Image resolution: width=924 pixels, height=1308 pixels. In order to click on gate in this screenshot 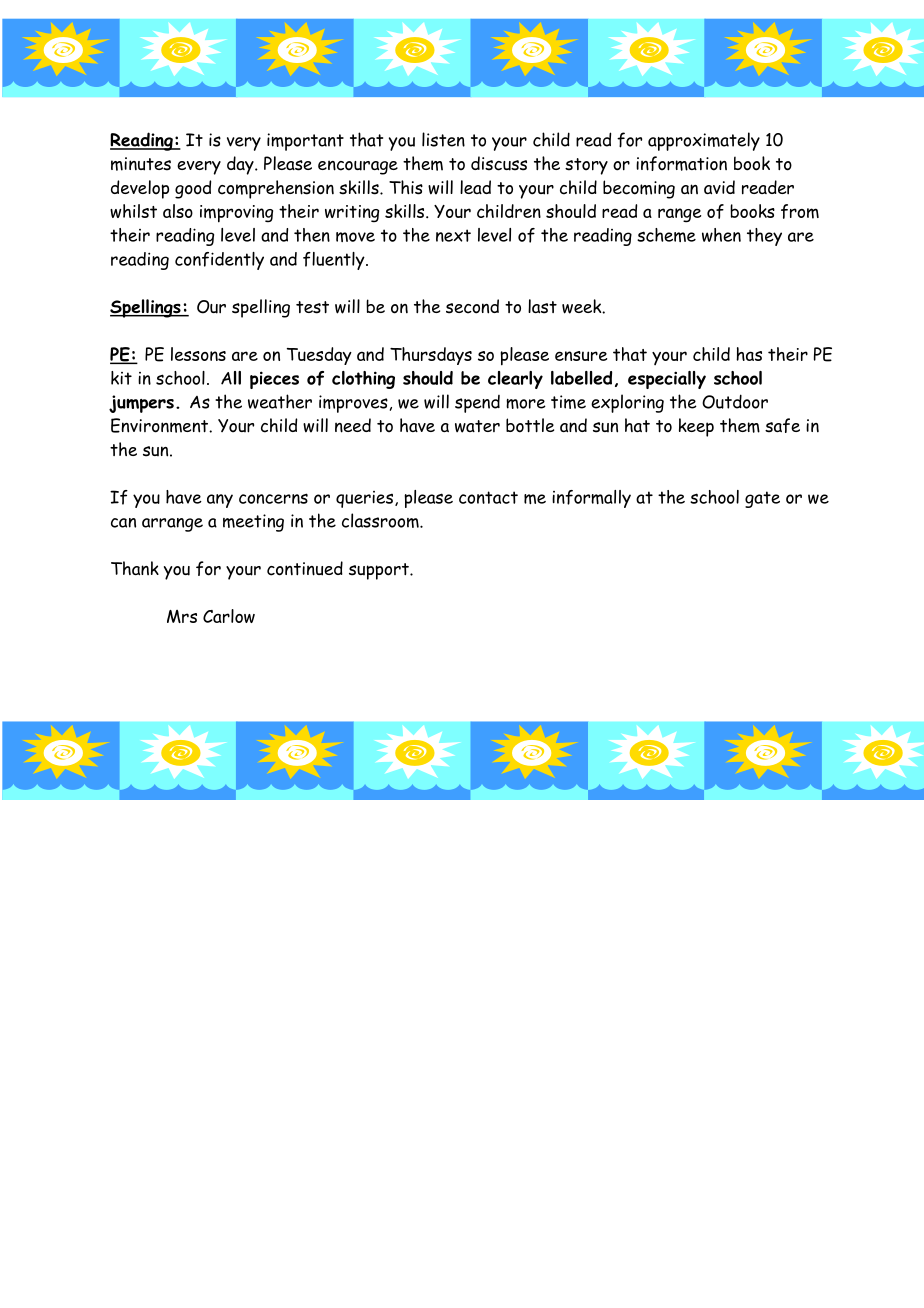, I will do `click(762, 499)`.
